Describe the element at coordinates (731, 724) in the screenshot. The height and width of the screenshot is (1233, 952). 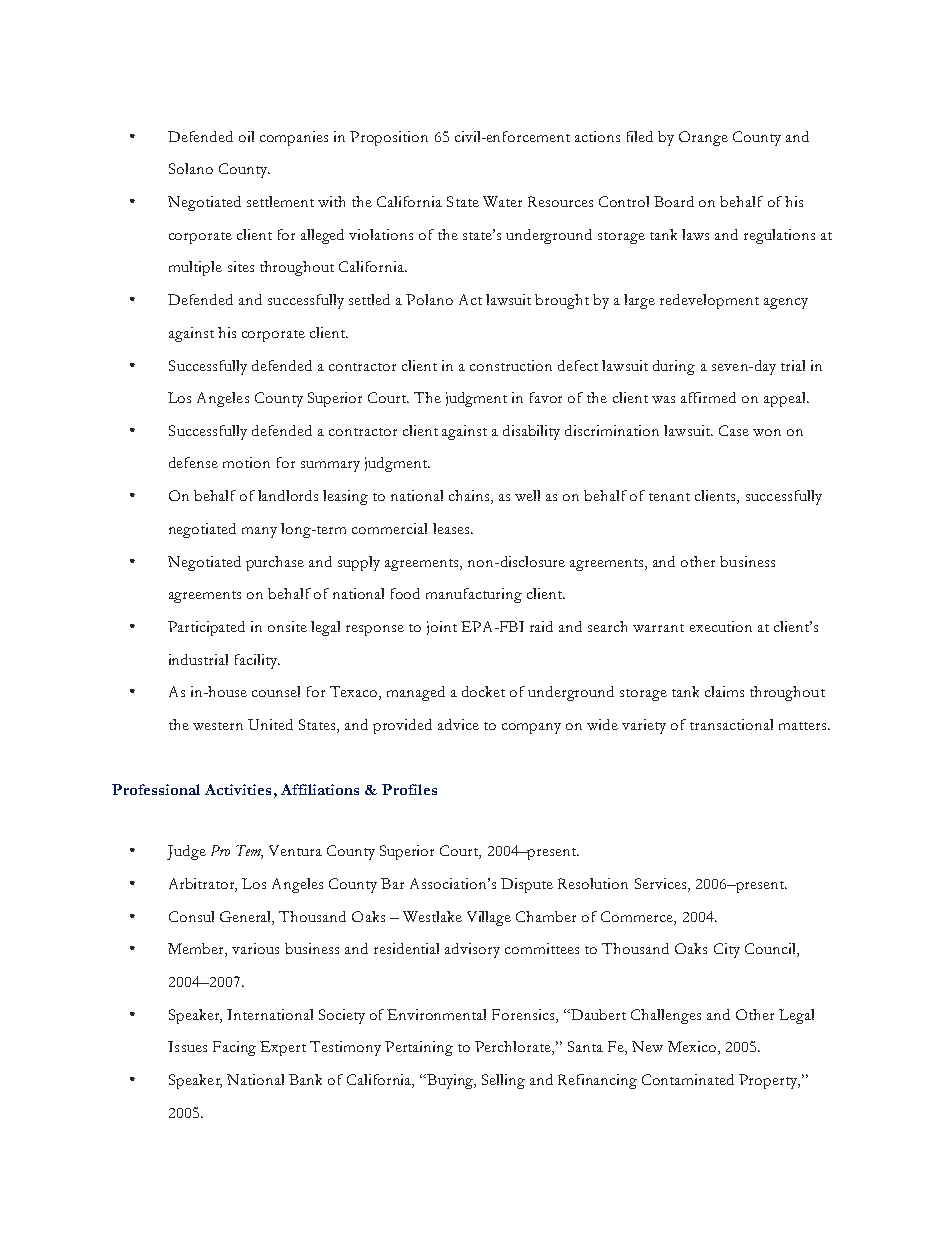
I see `transactional` at that location.
